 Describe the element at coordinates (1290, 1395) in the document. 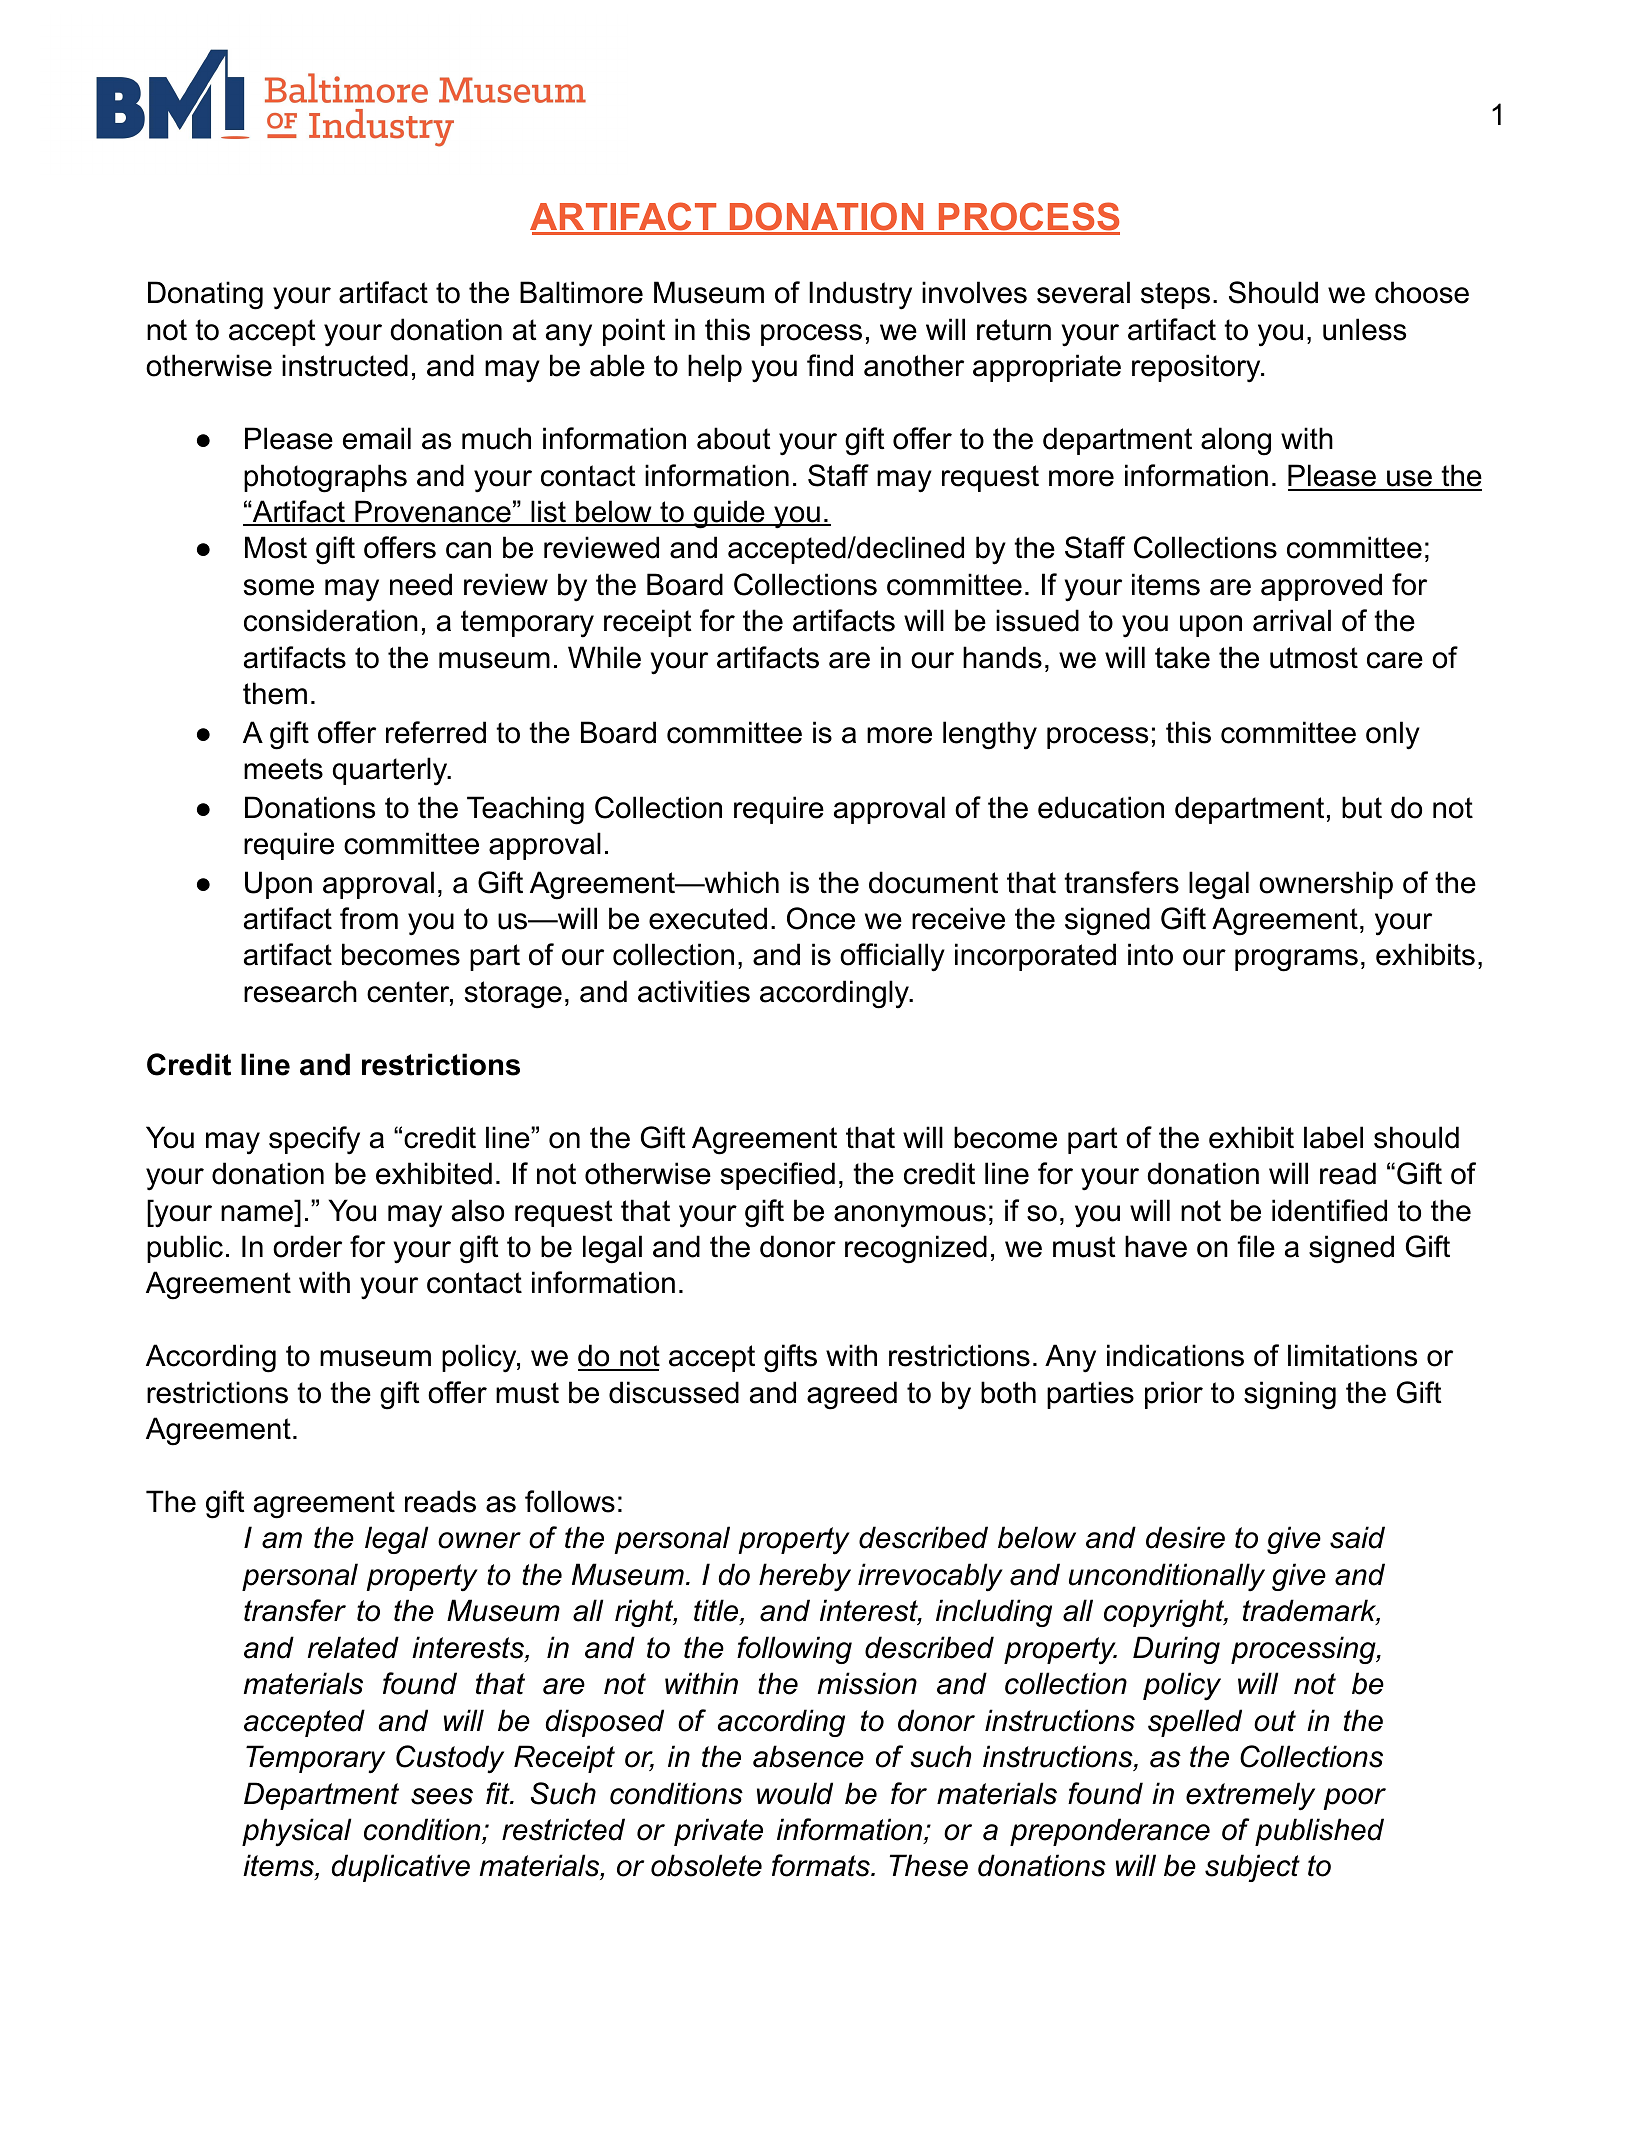

I see `signing` at that location.
